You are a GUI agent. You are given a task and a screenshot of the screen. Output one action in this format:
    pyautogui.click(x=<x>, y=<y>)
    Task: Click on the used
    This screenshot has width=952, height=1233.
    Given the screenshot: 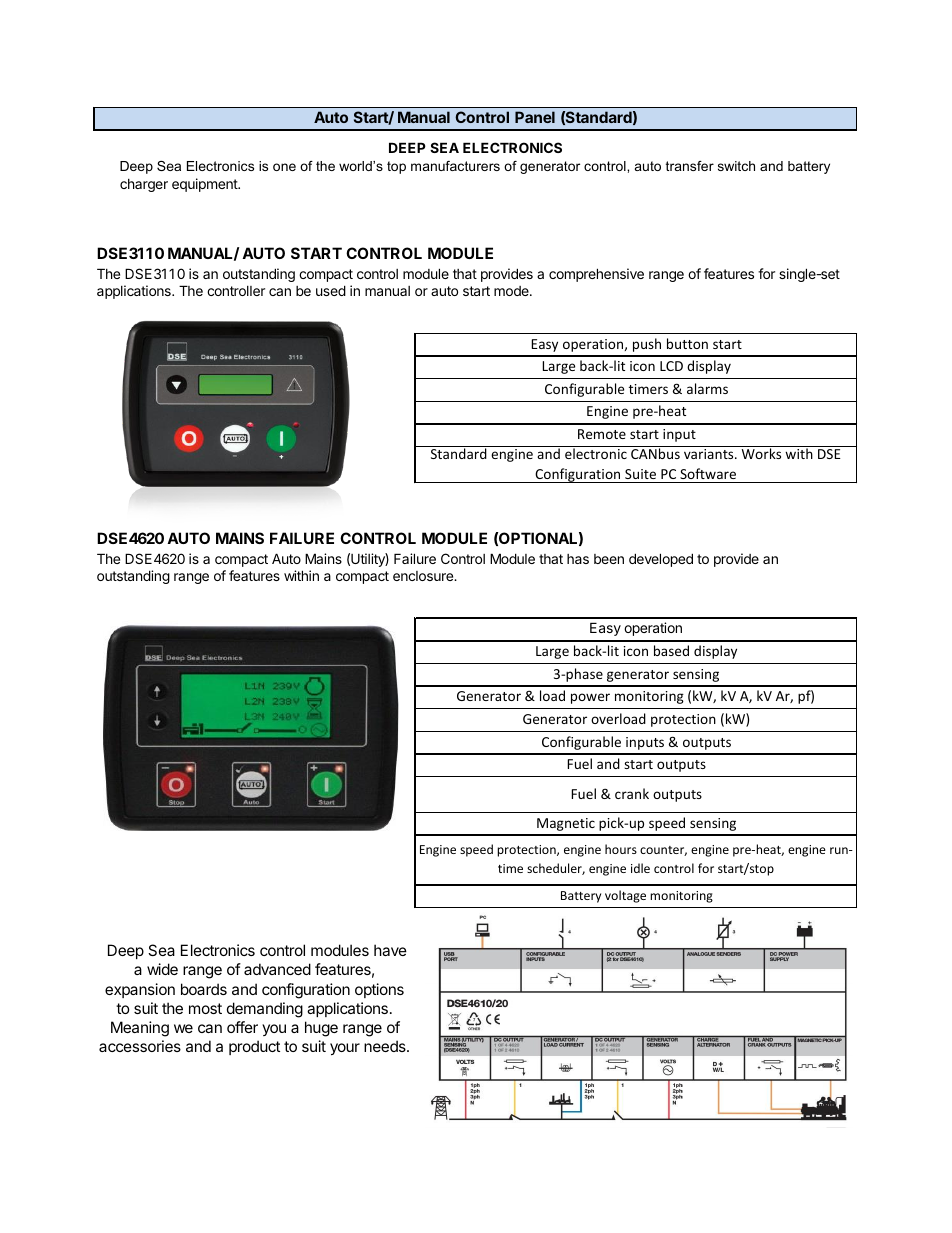 What is the action you would take?
    pyautogui.click(x=331, y=290)
